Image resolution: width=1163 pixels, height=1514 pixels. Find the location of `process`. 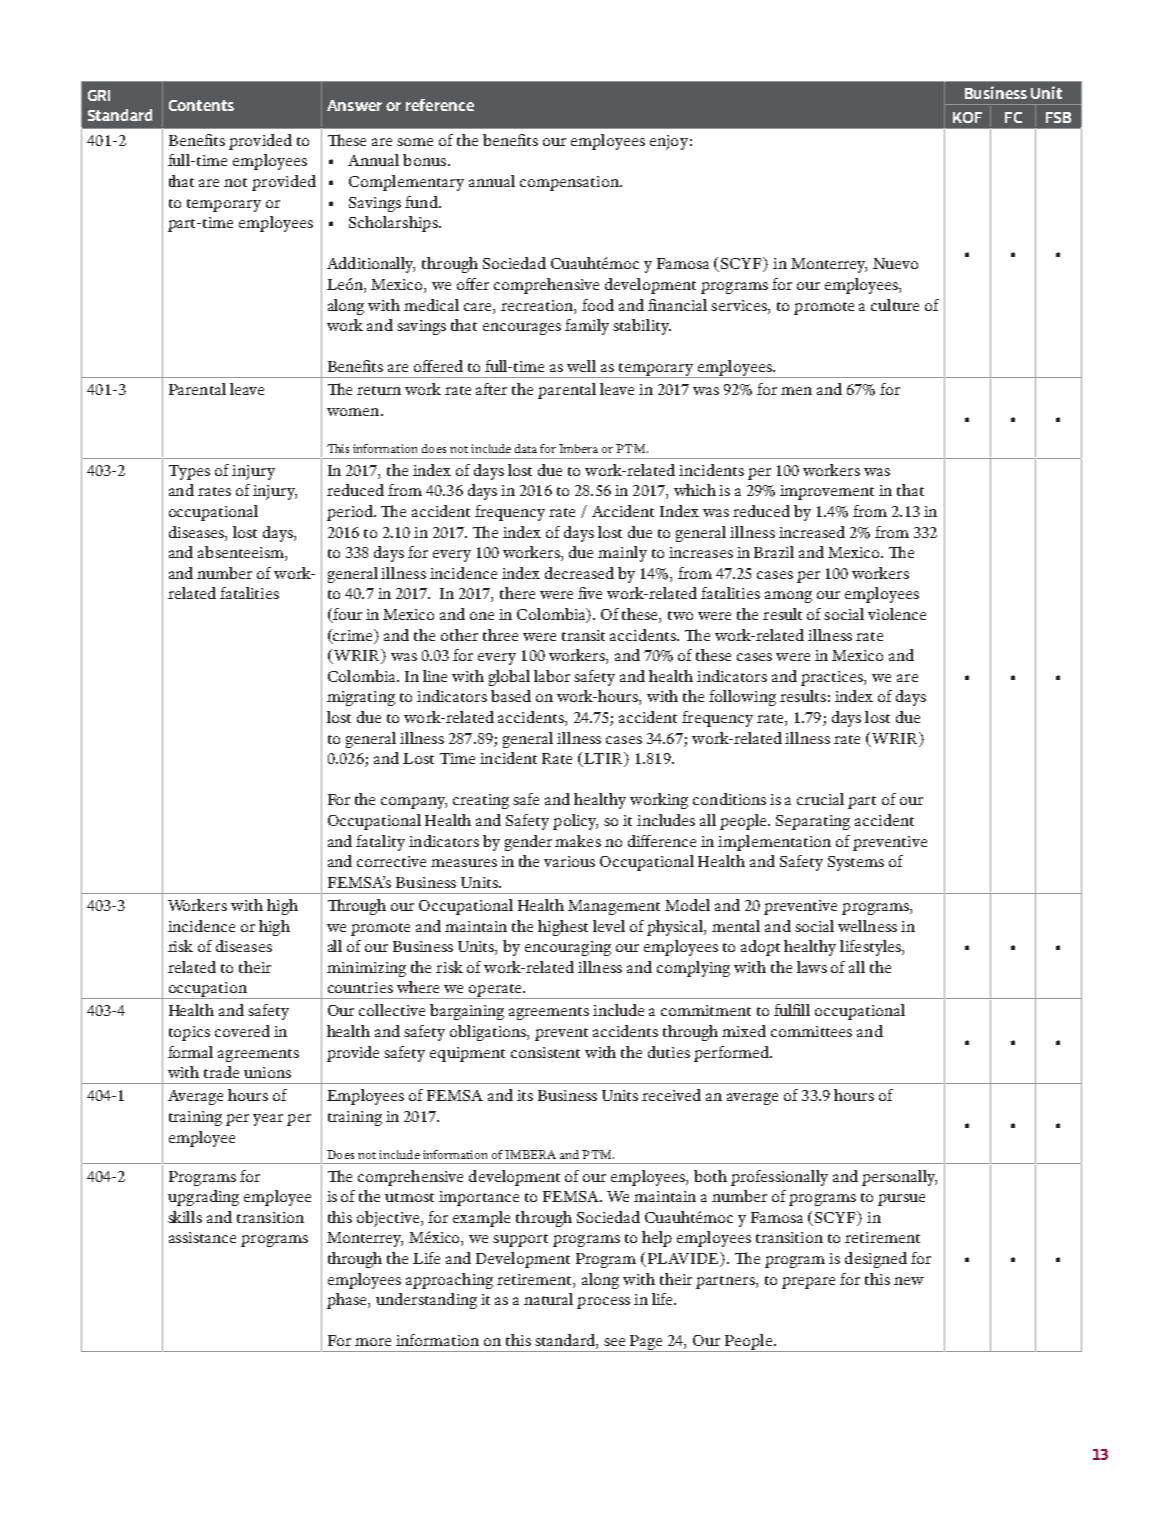

process is located at coordinates (603, 1303).
